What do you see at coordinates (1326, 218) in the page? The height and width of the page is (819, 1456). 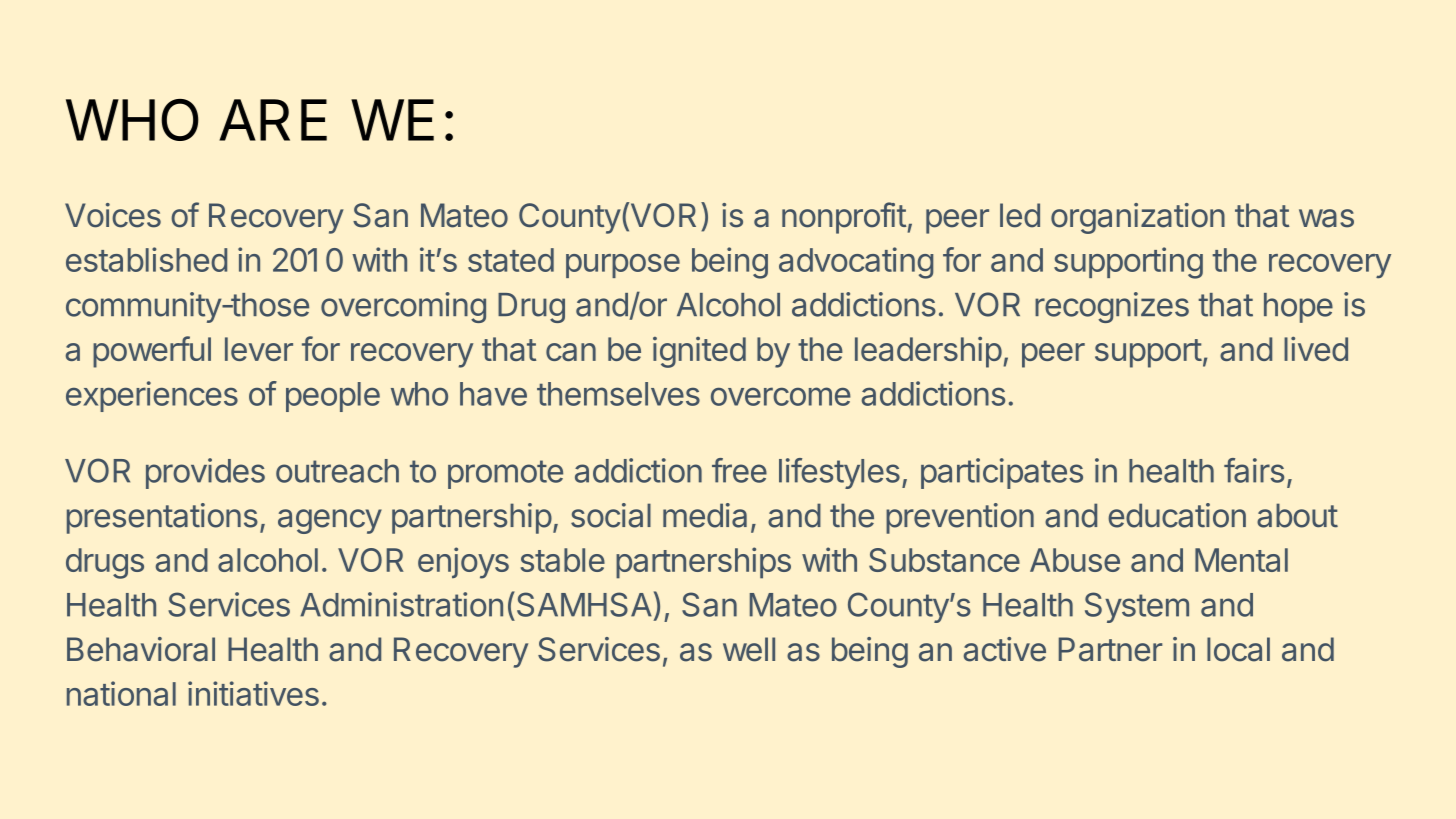 I see `was` at bounding box center [1326, 218].
